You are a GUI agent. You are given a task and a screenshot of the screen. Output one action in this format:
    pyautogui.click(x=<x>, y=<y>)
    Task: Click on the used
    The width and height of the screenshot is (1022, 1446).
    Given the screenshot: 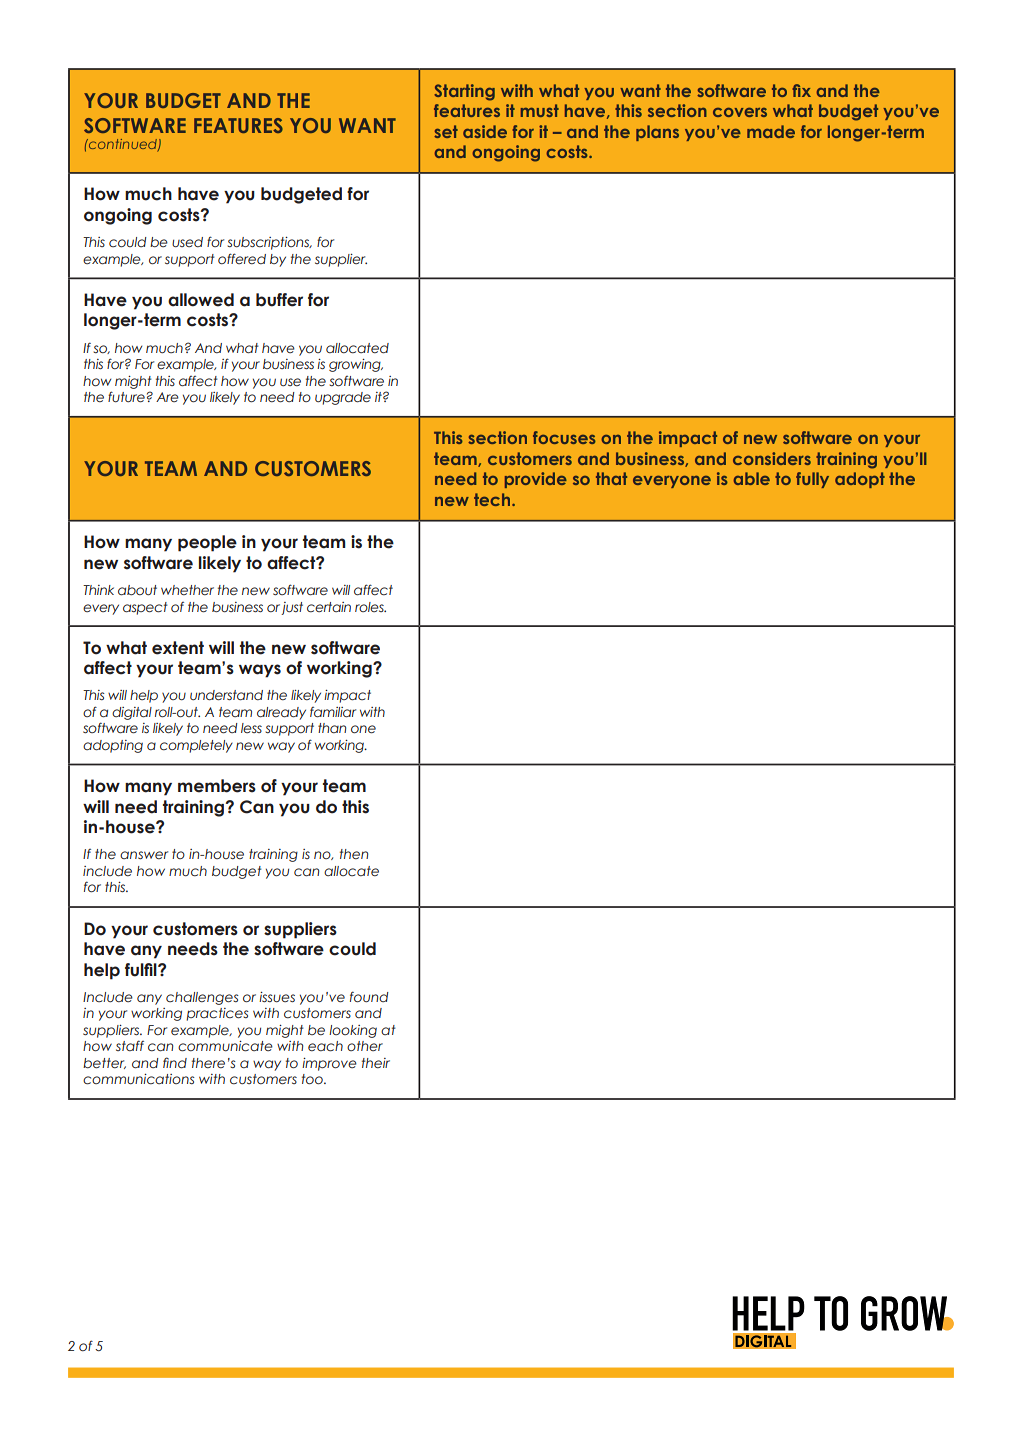 What is the action you would take?
    pyautogui.click(x=187, y=242)
